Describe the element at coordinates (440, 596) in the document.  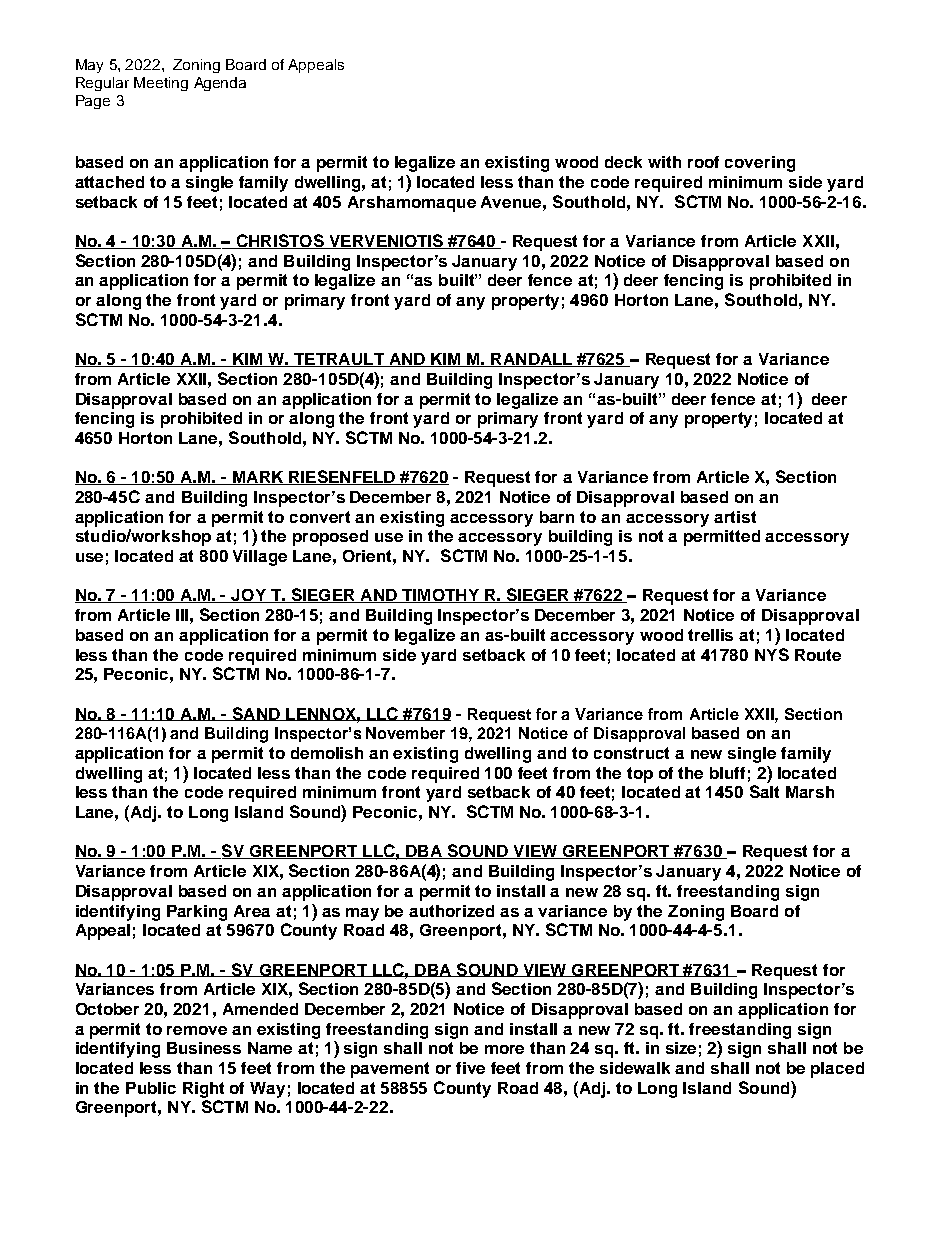
I see `TIMOTHY` at that location.
